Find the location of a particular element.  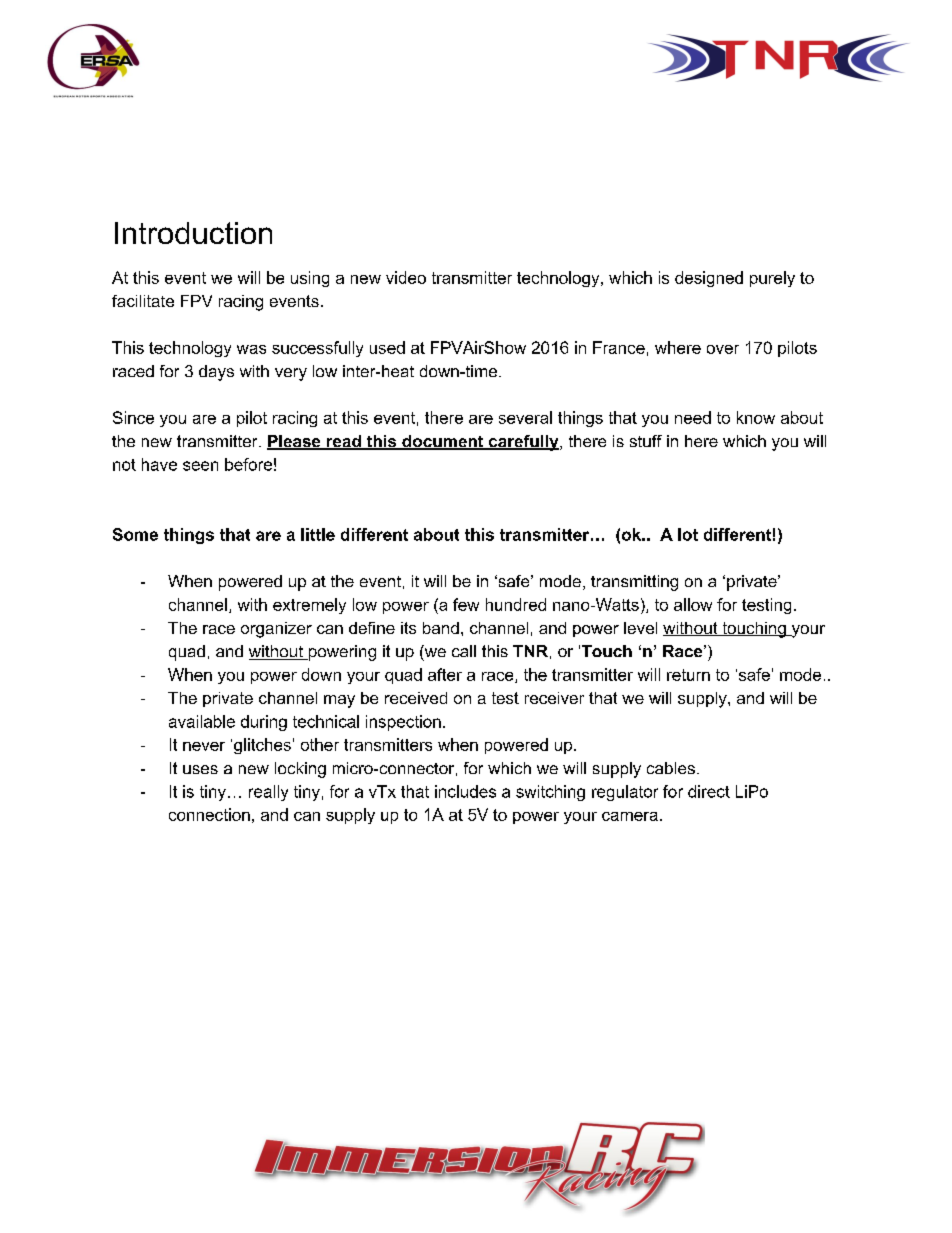

Introduction is located at coordinates (193, 233).
